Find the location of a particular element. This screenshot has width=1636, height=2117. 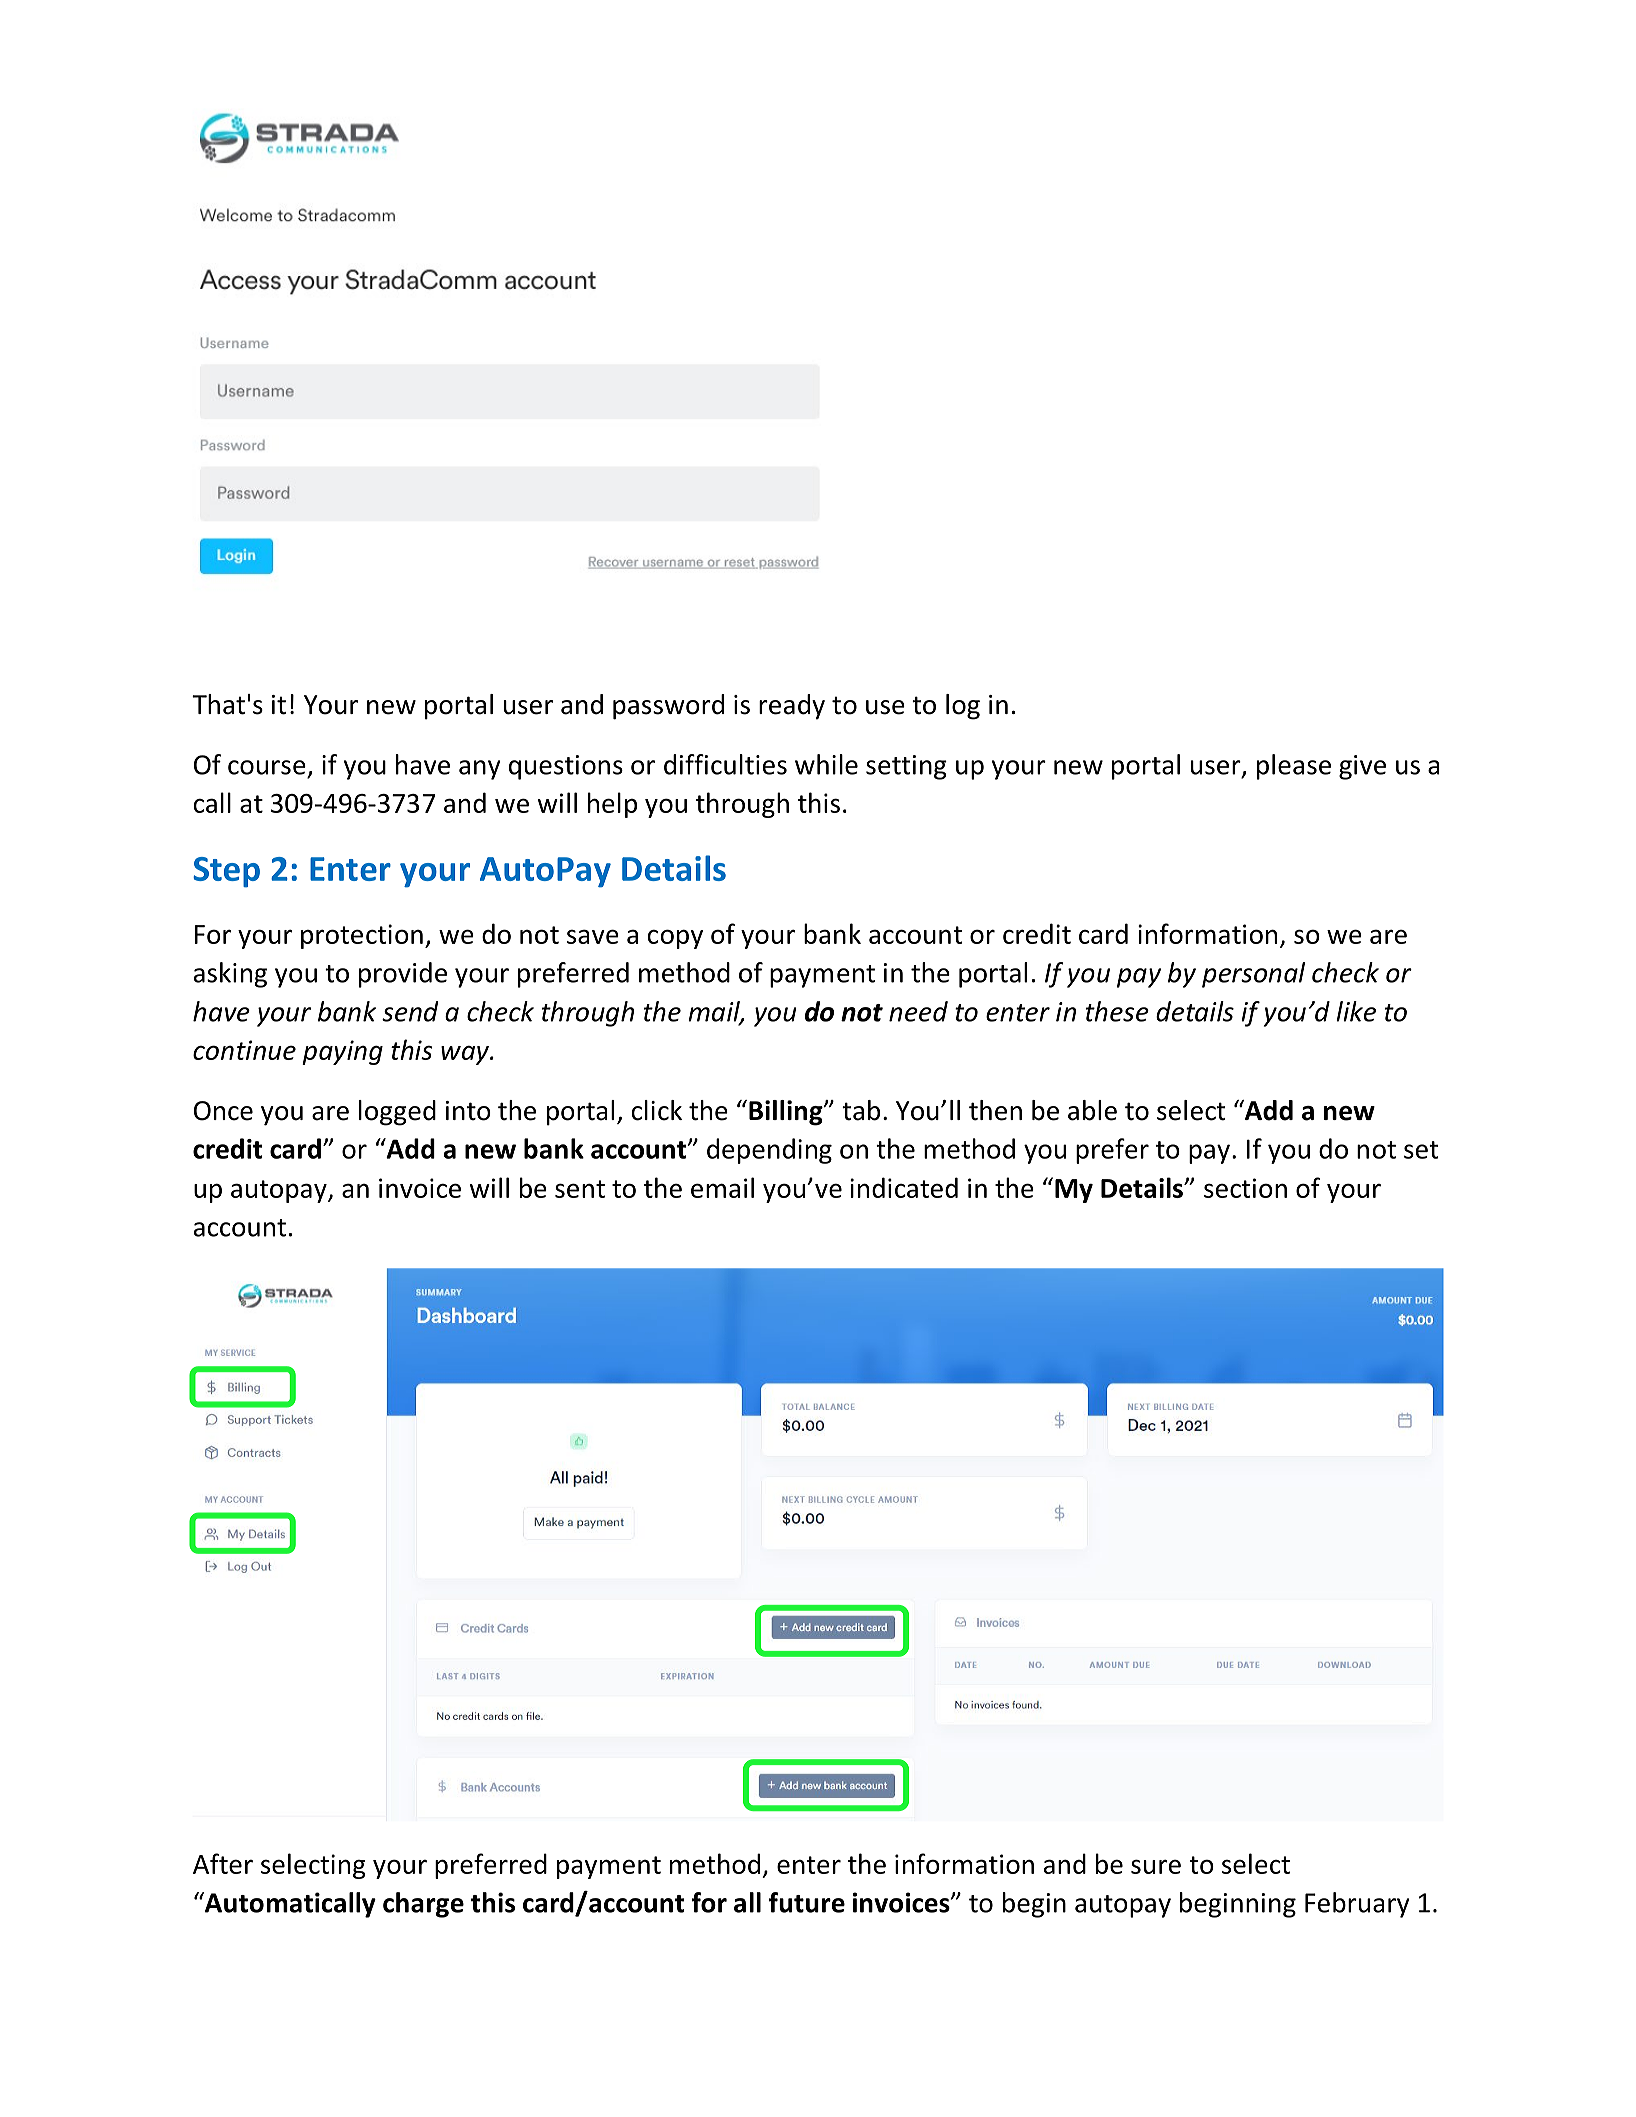

course is located at coordinates (267, 767).
